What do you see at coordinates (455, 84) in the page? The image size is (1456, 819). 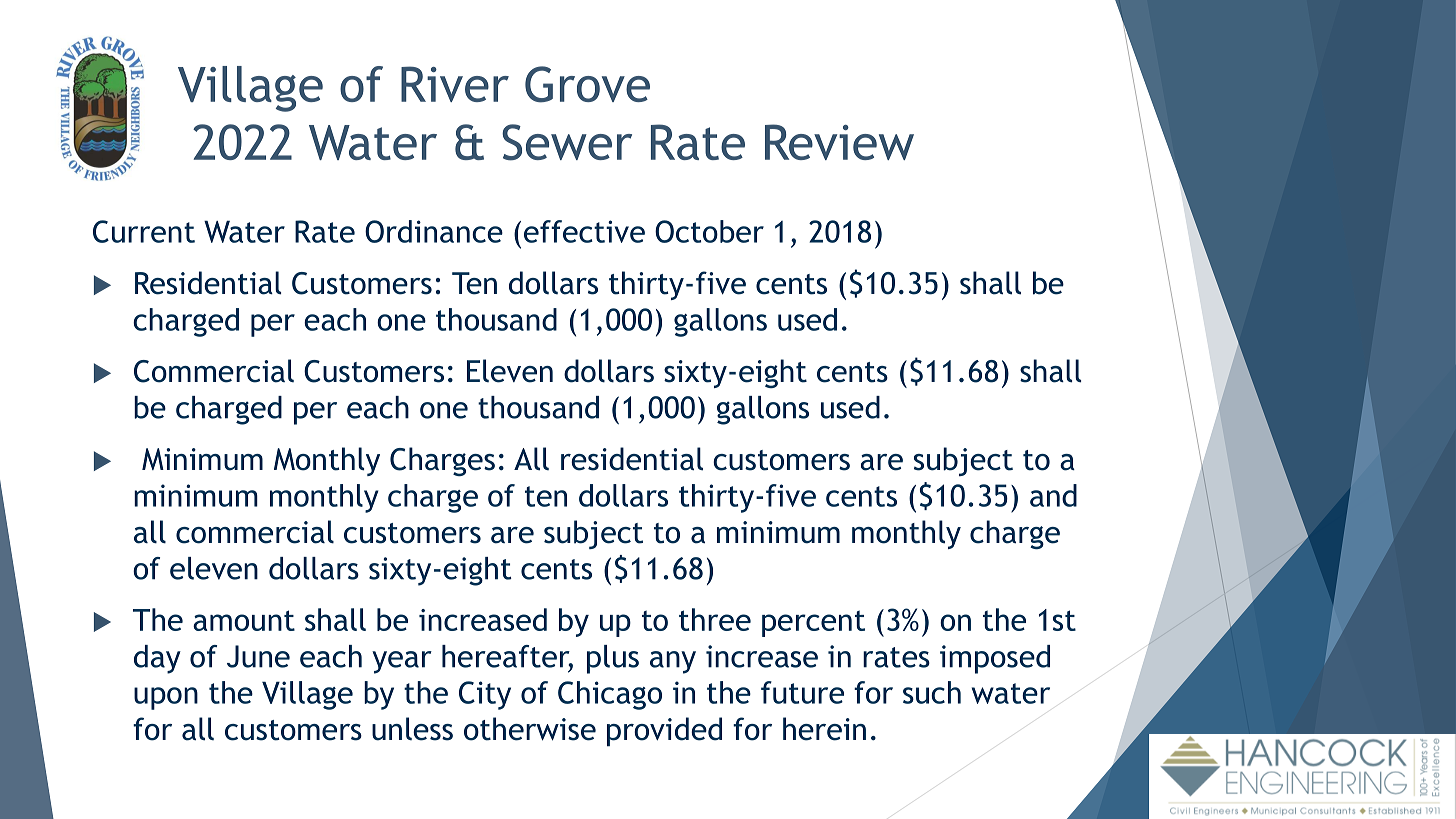 I see `River` at bounding box center [455, 84].
